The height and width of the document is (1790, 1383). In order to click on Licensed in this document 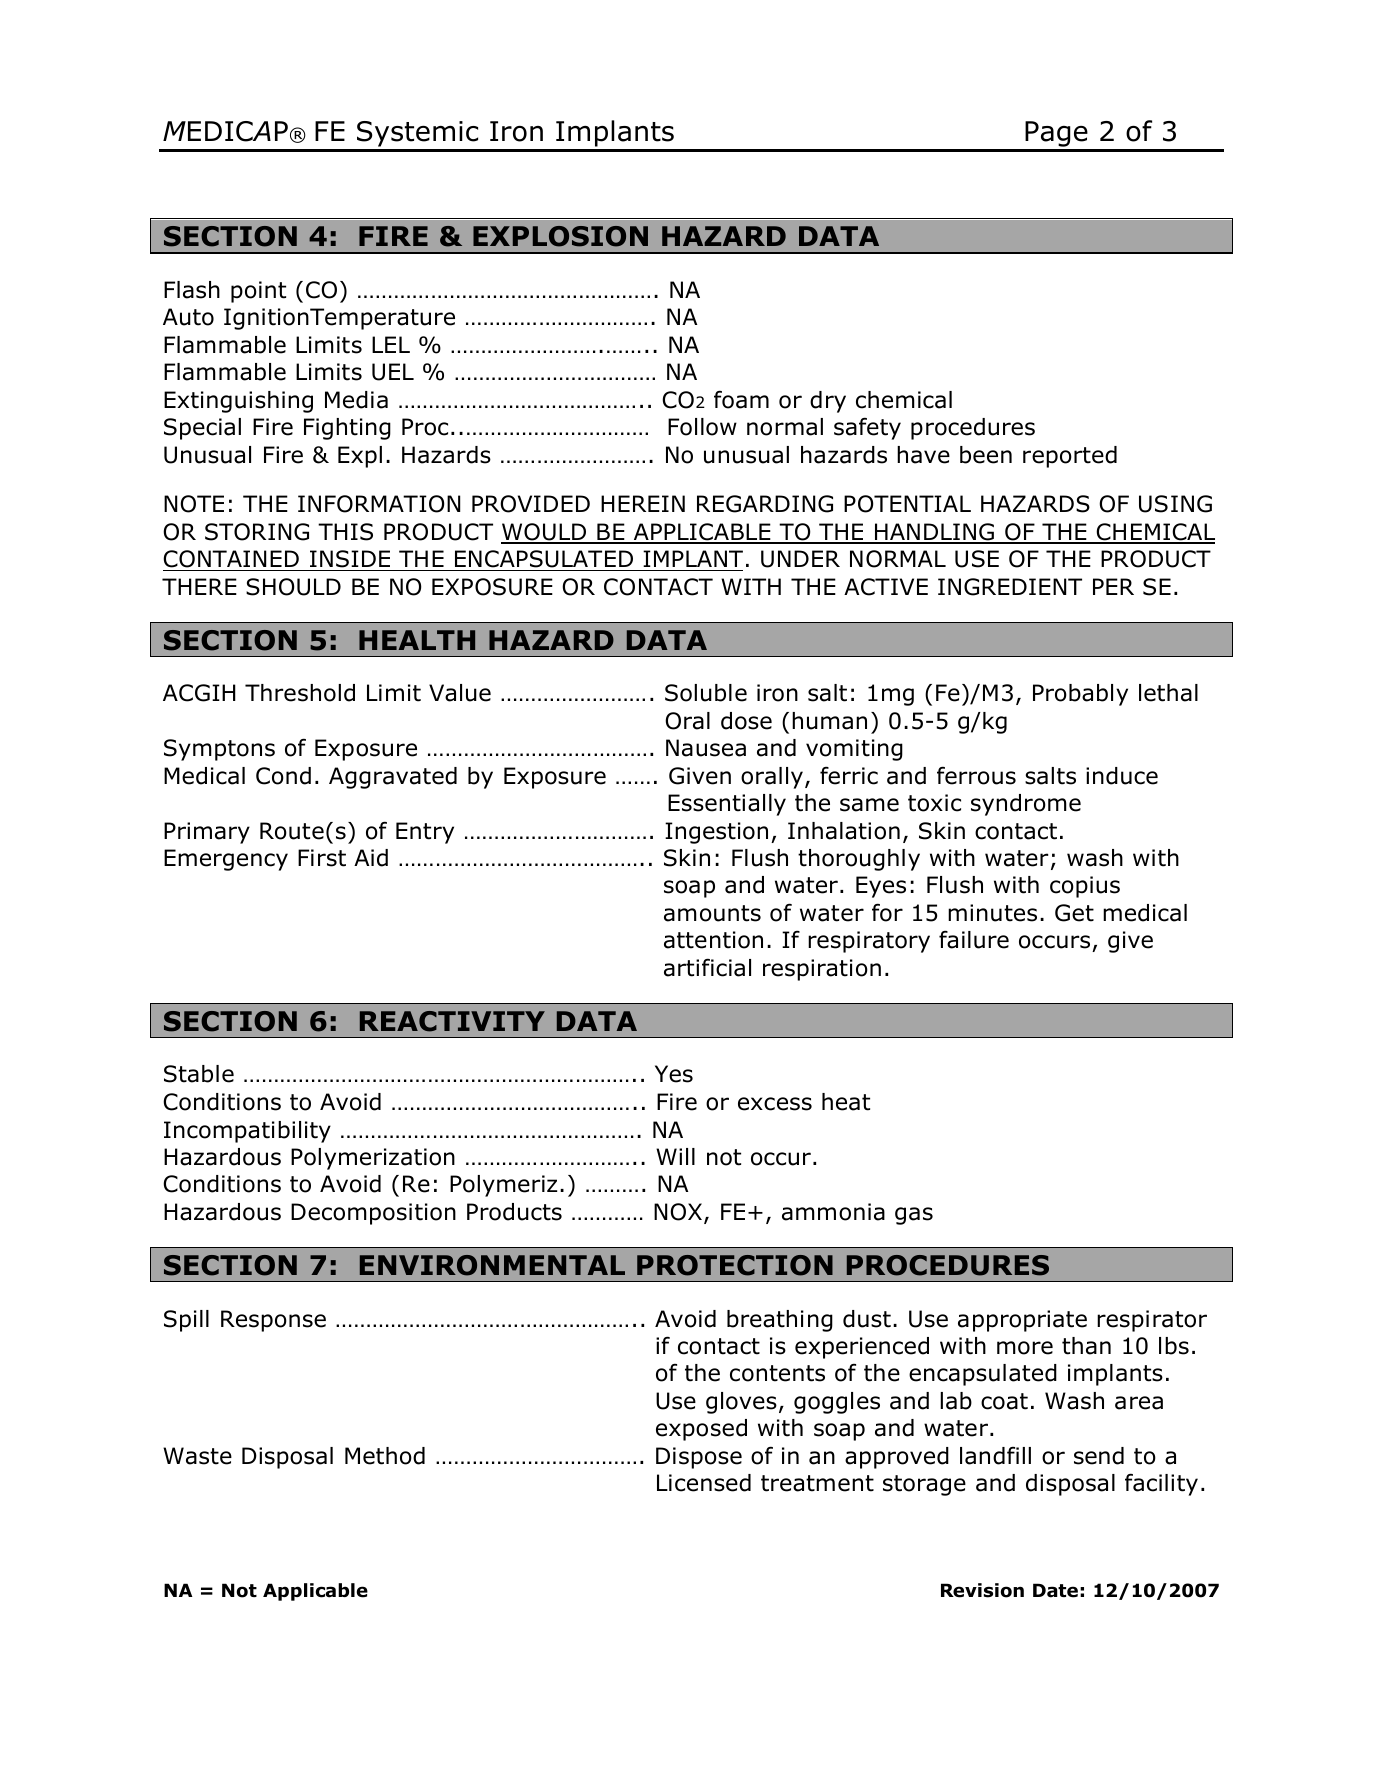, I will do `click(704, 1483)`.
